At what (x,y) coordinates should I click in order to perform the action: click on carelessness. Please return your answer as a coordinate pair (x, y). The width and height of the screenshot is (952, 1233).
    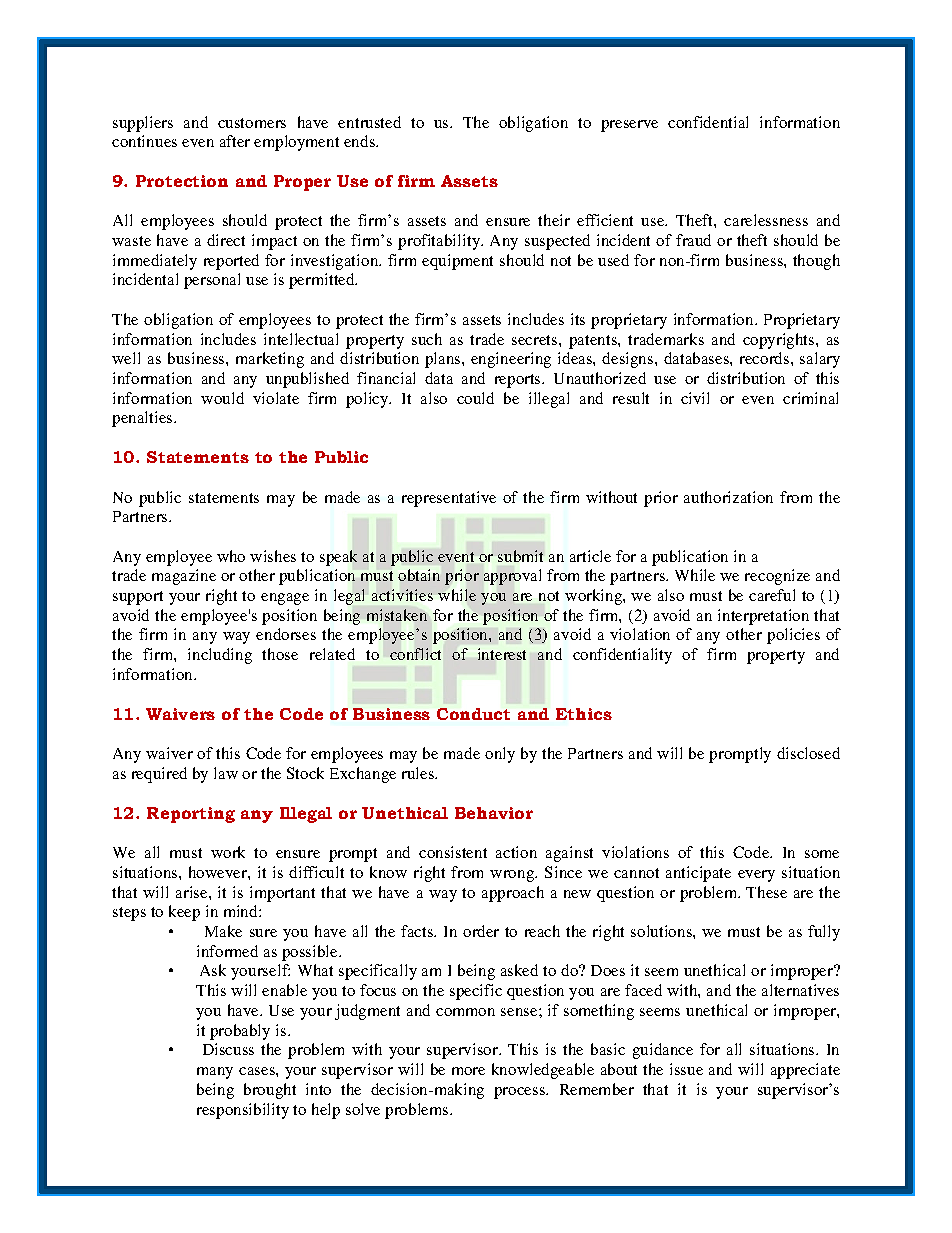
    Looking at the image, I should click on (766, 220).
